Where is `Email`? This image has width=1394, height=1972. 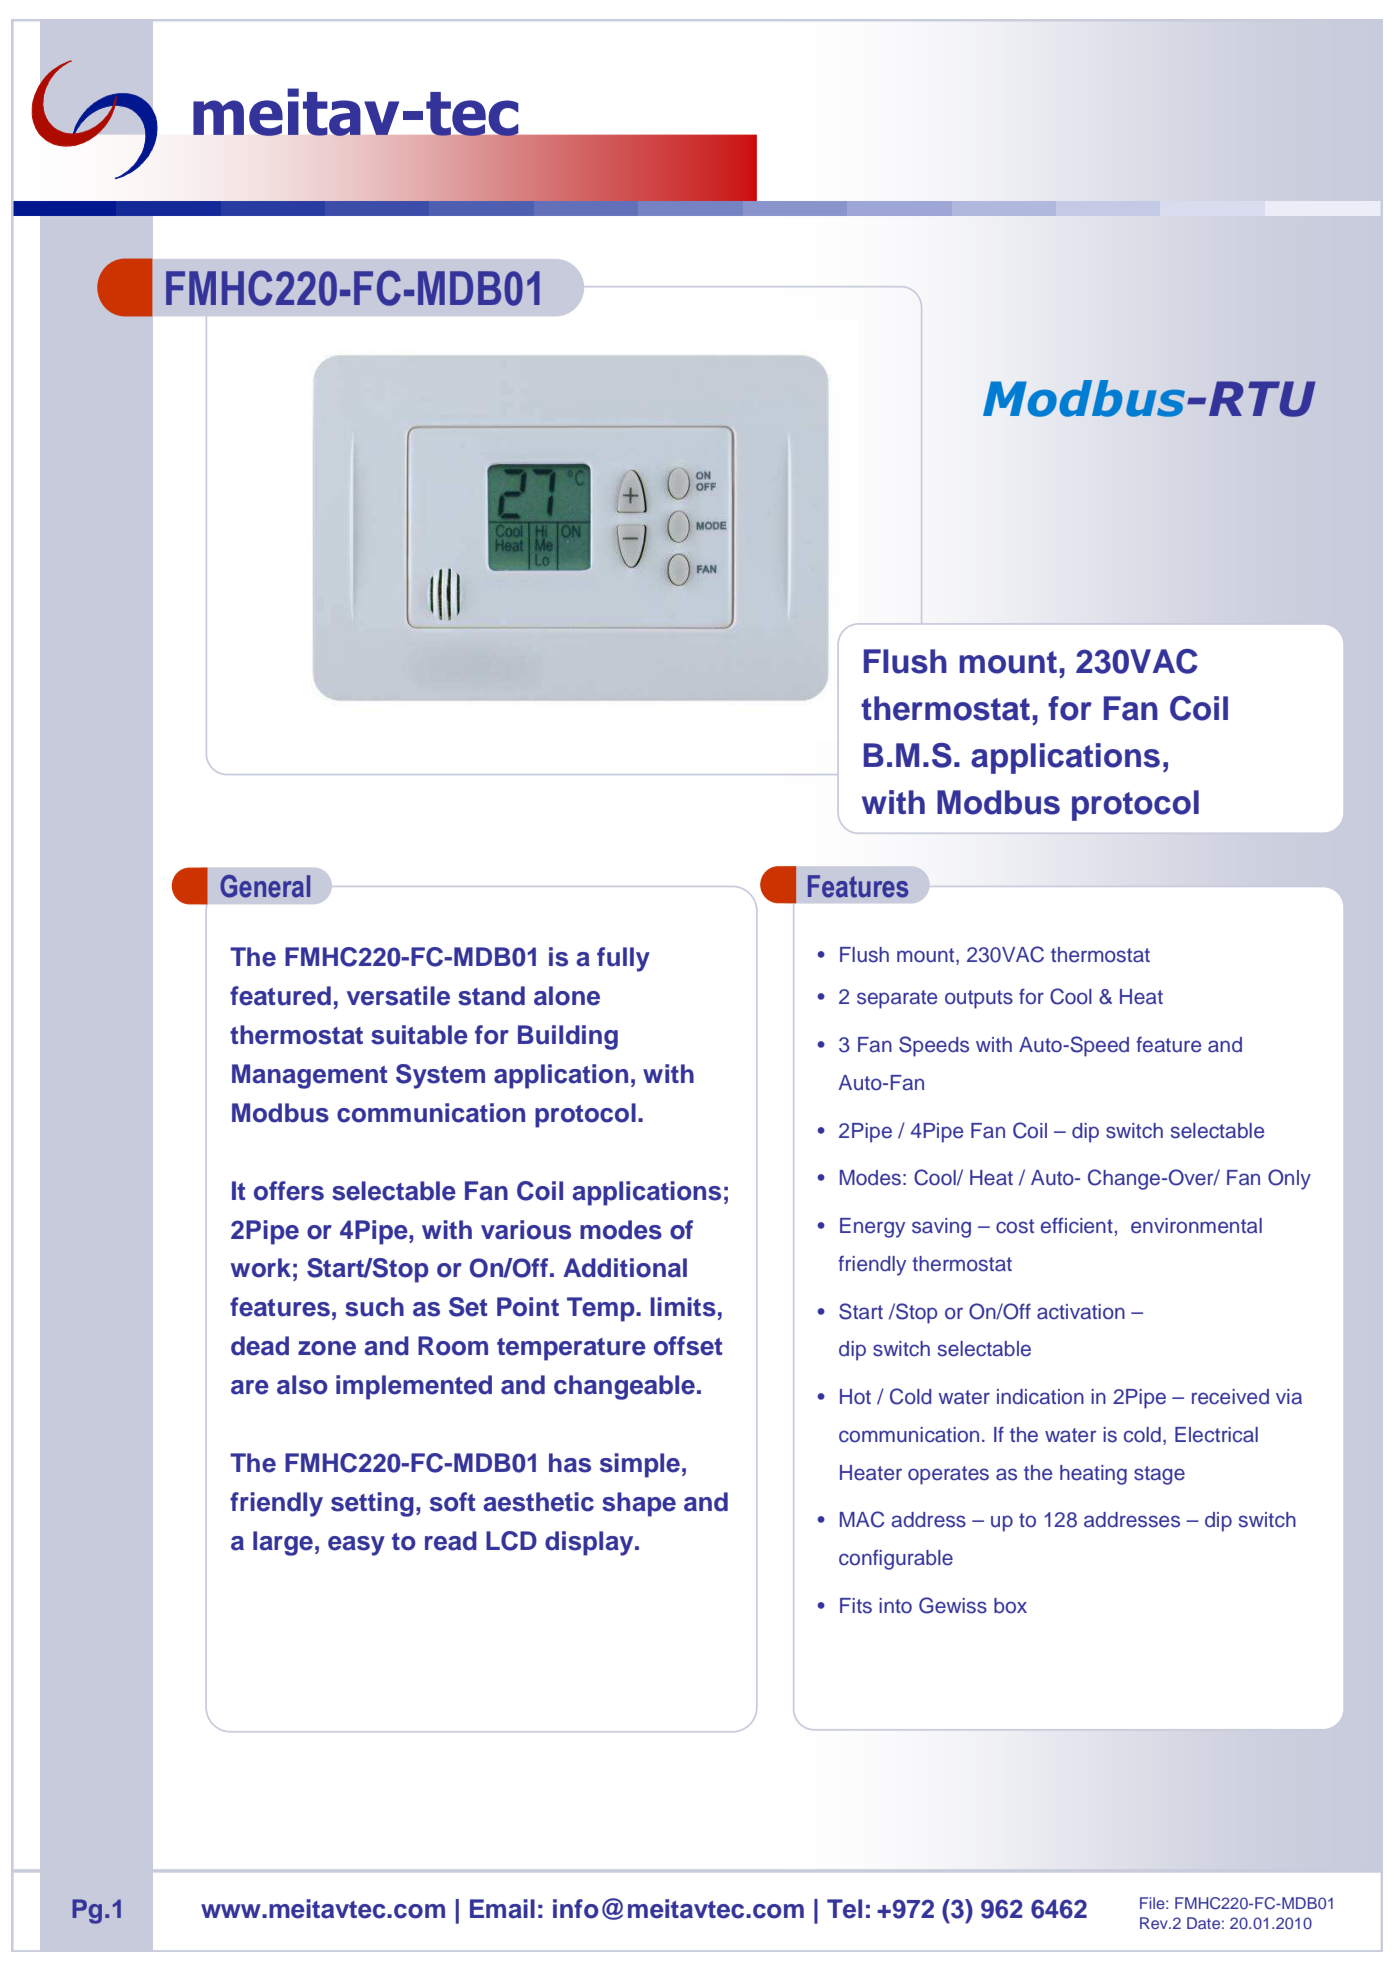 Email is located at coordinates (502, 1909).
